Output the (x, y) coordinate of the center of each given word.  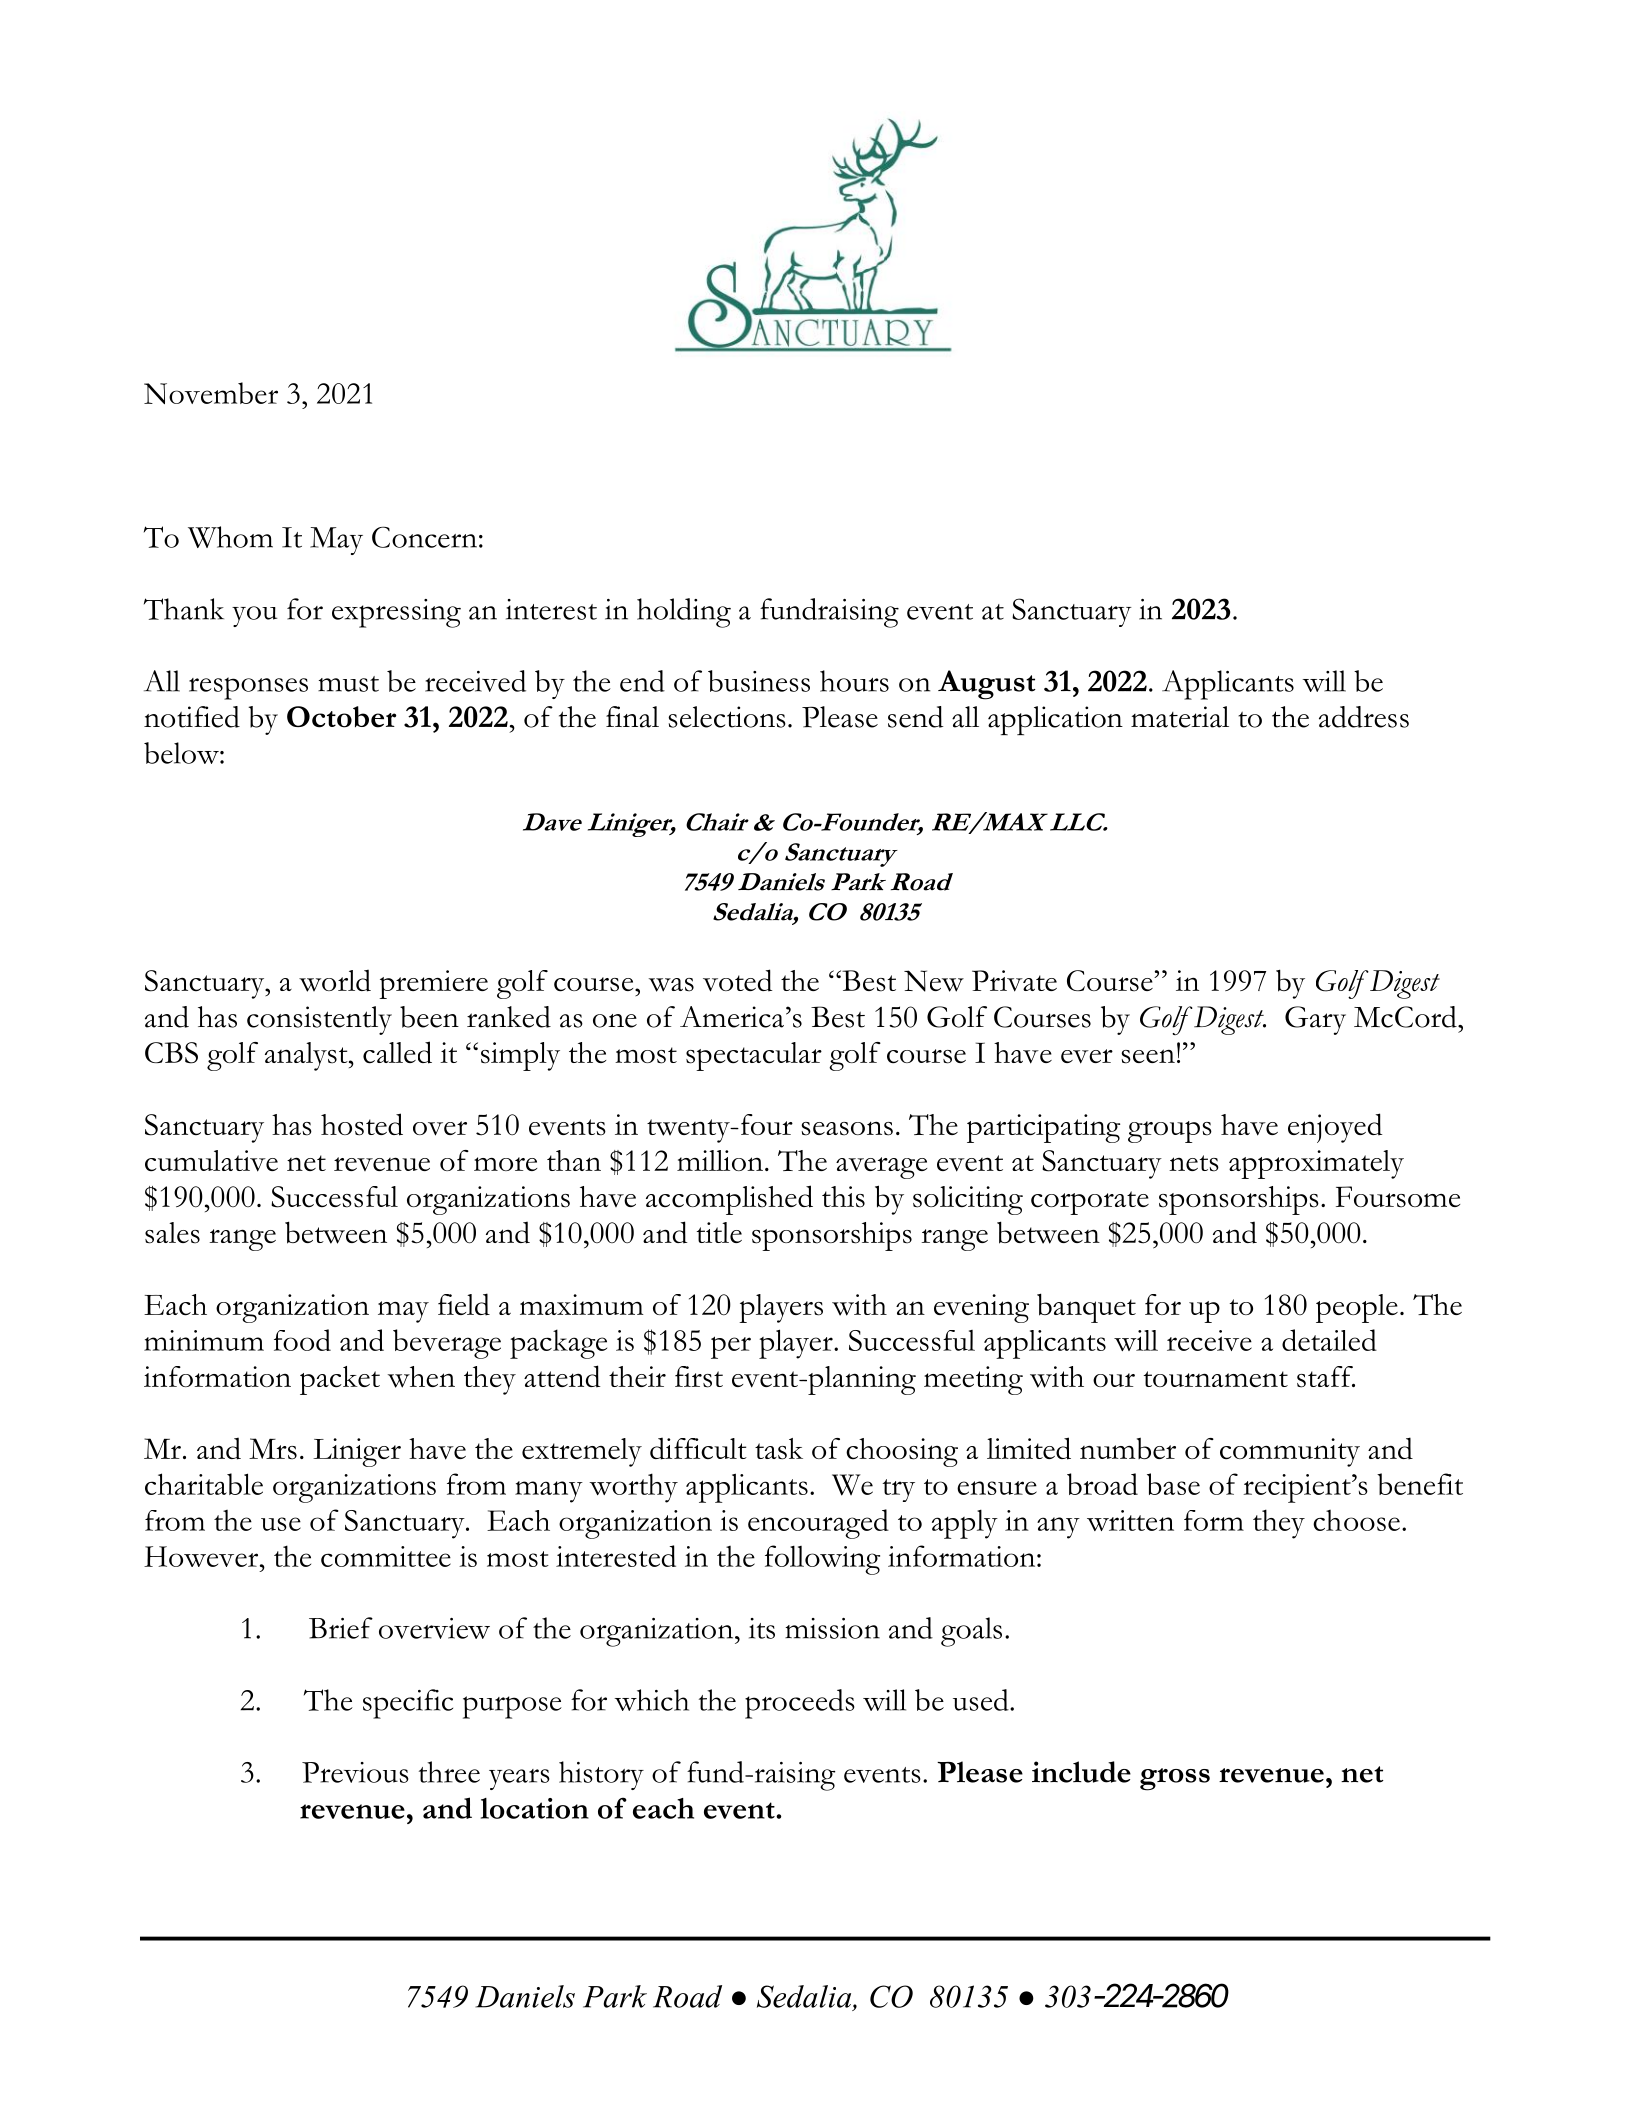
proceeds (800, 1704)
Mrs (273, 1449)
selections (727, 717)
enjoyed (1335, 1128)
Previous (355, 1772)
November (211, 393)
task (779, 1449)
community (1290, 1452)
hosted (362, 1124)
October (341, 717)
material (1180, 717)
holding (684, 613)
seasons (847, 1128)
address (1364, 717)
